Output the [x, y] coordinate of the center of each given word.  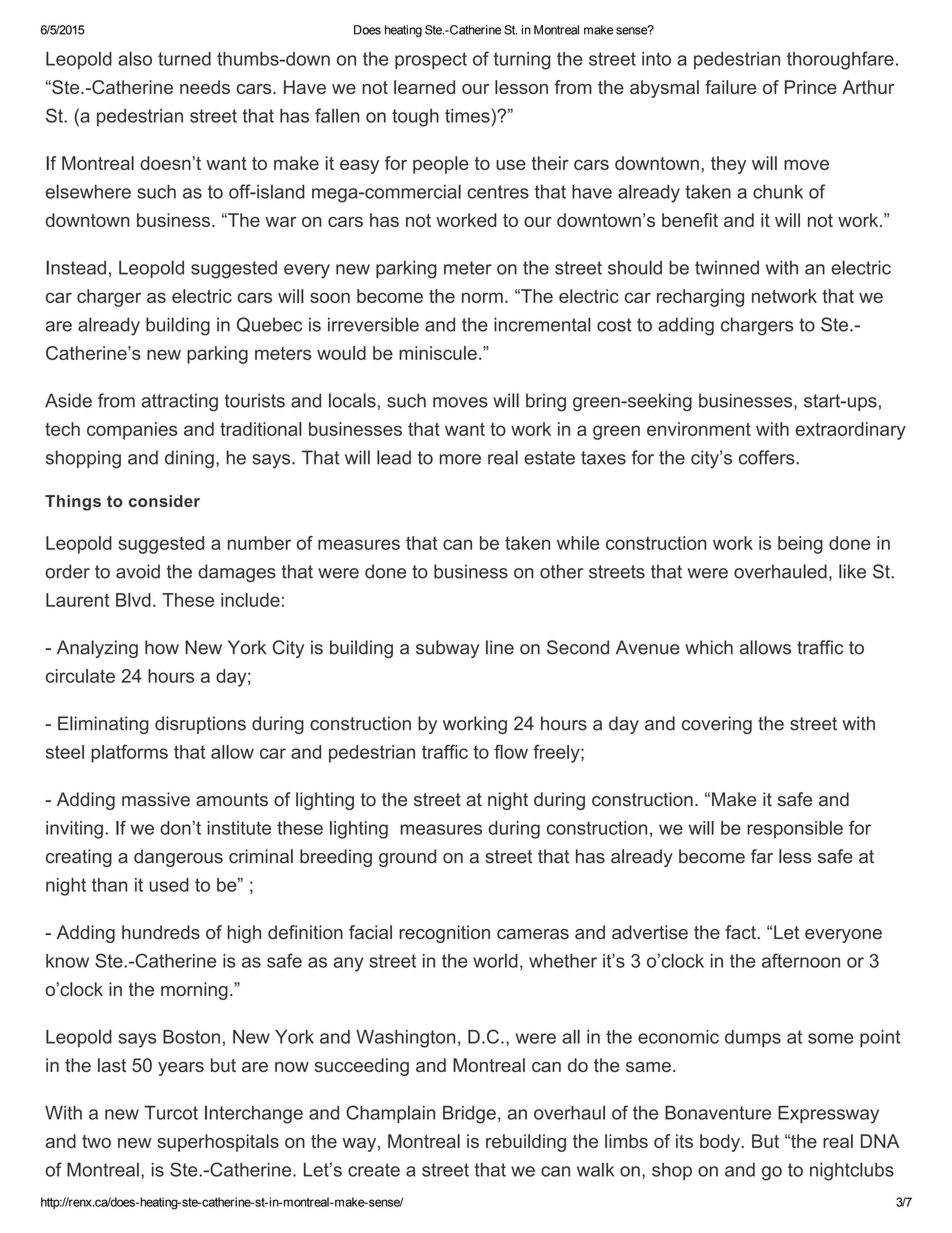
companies [132, 431]
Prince [811, 87]
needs [205, 87]
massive [156, 799]
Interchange [254, 1114]
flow [511, 752]
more [460, 459]
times [468, 115]
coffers [768, 457]
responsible [795, 830]
